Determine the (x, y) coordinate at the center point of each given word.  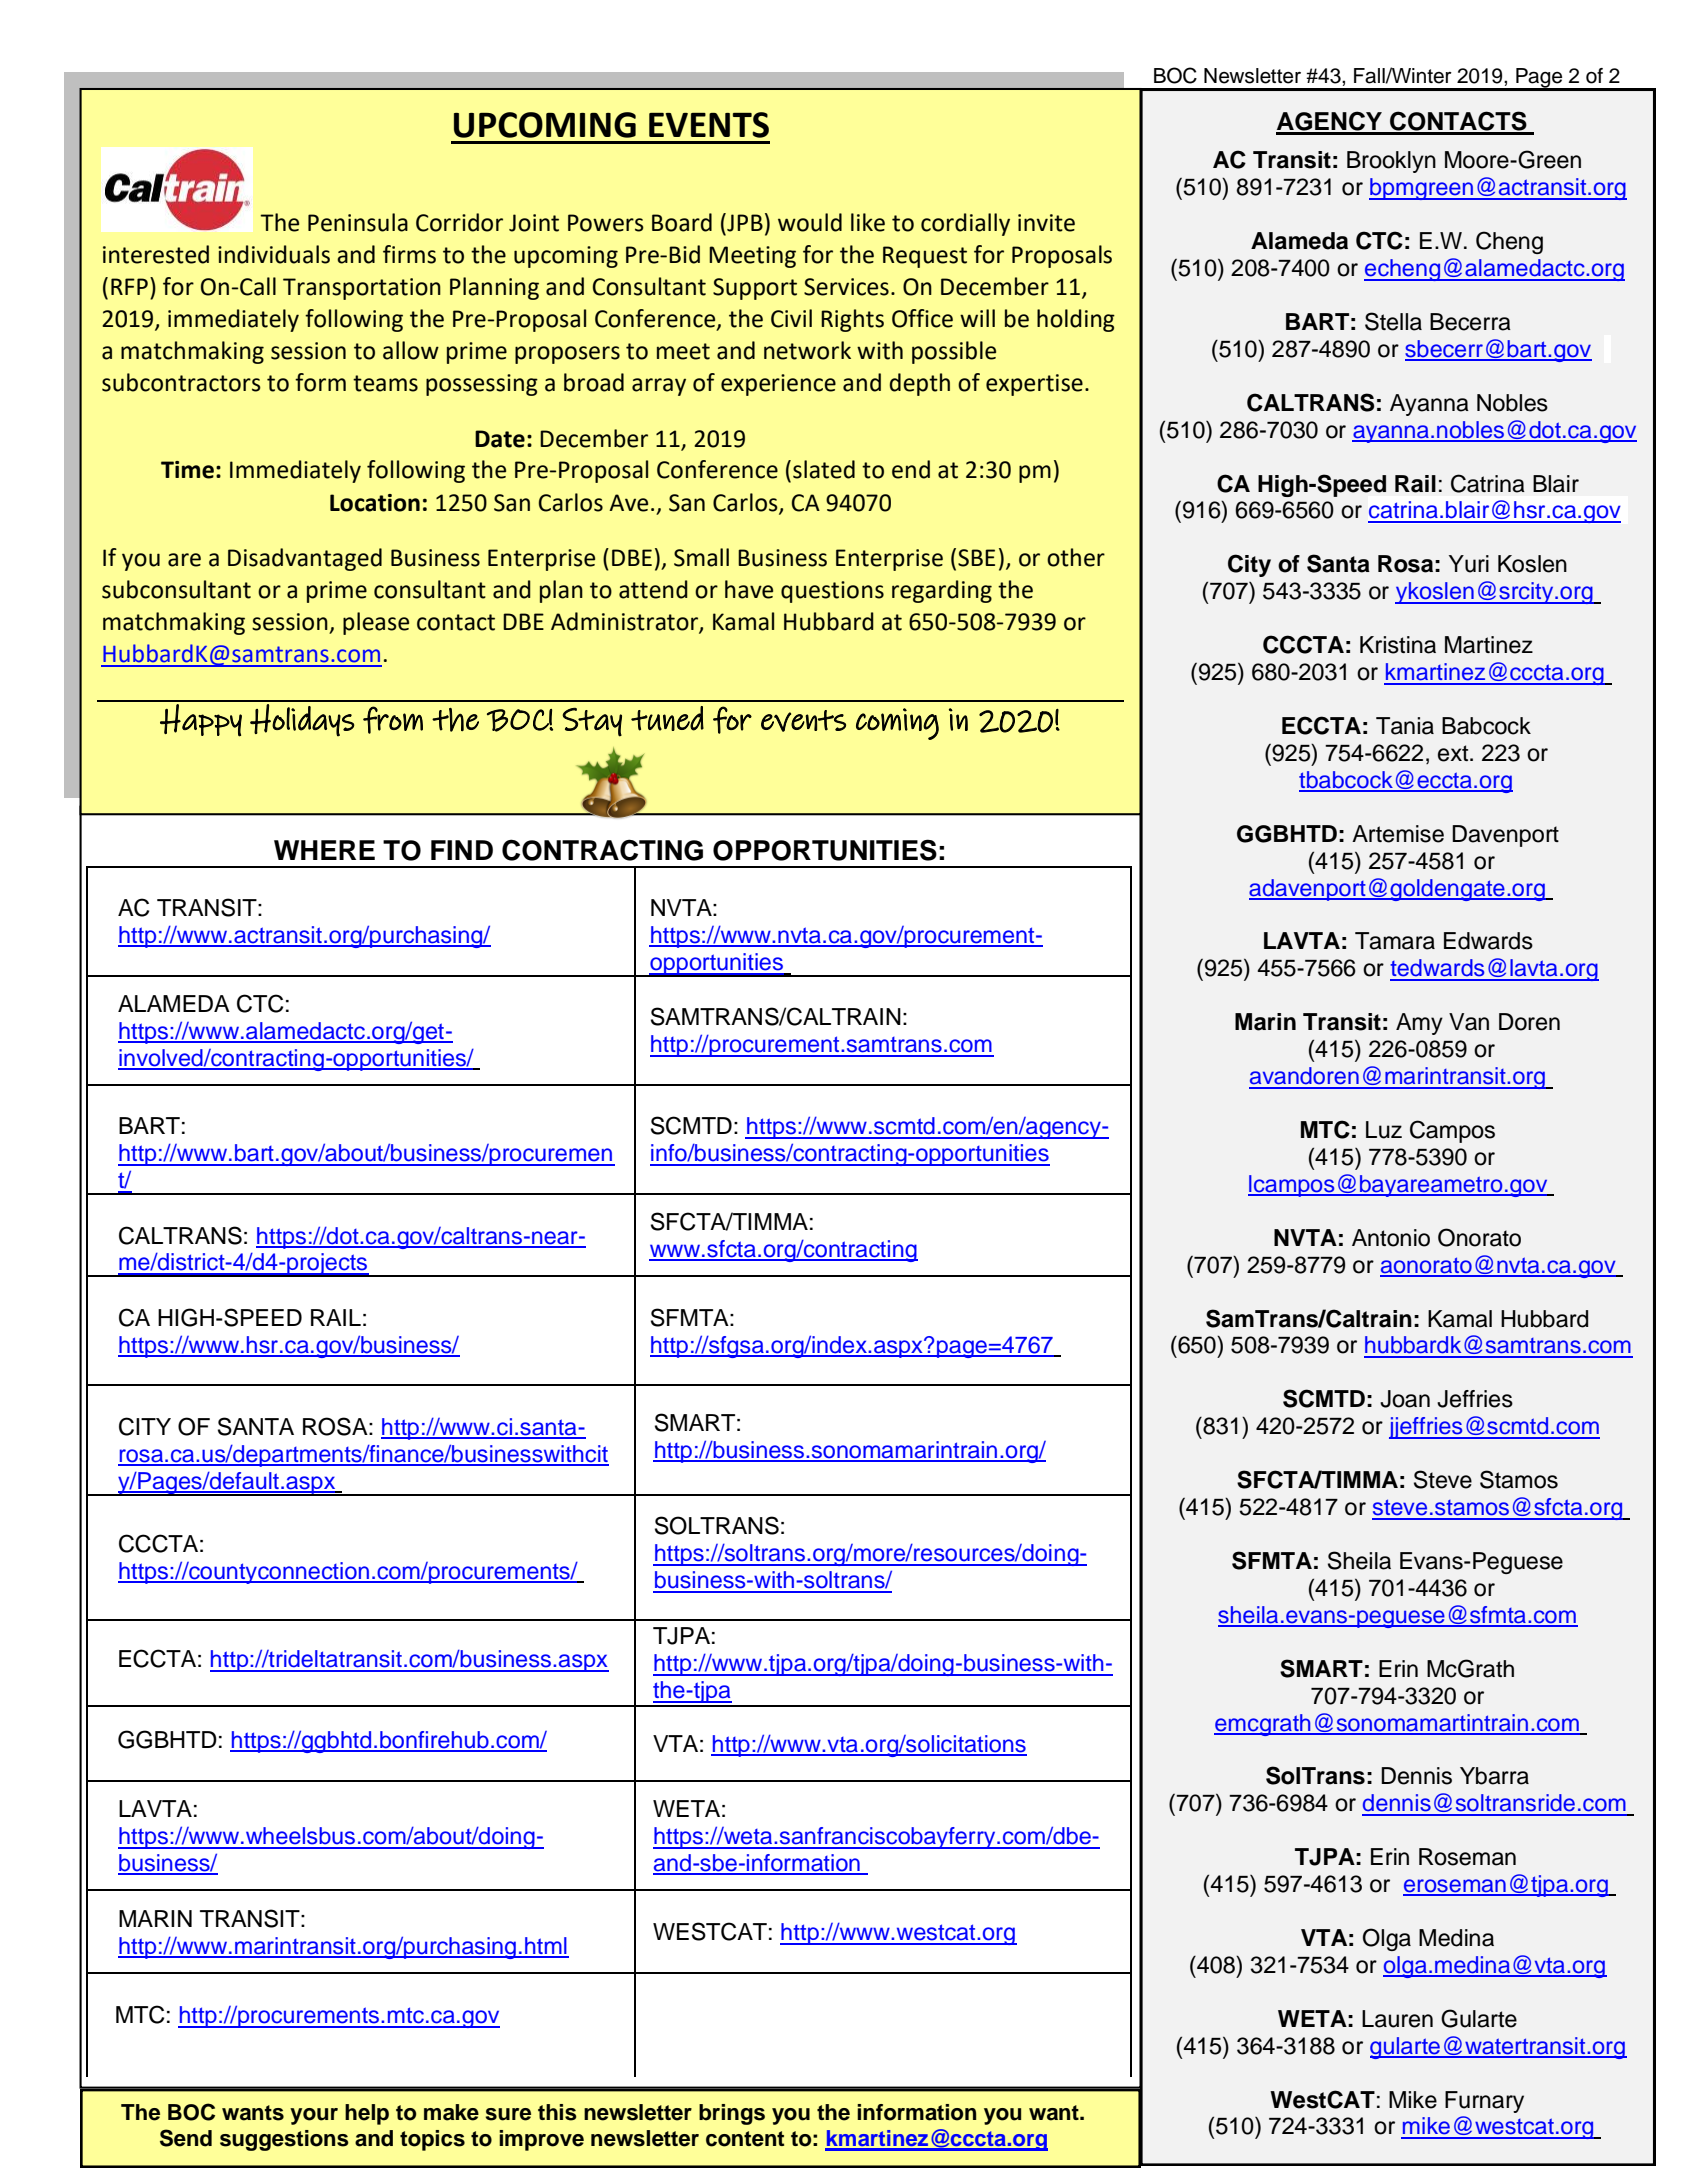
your (314, 2116)
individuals (274, 254)
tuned (667, 718)
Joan (1405, 1399)
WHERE (324, 850)
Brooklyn (1391, 162)
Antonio (1391, 1238)
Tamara (1395, 941)
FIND (462, 850)
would (810, 222)
